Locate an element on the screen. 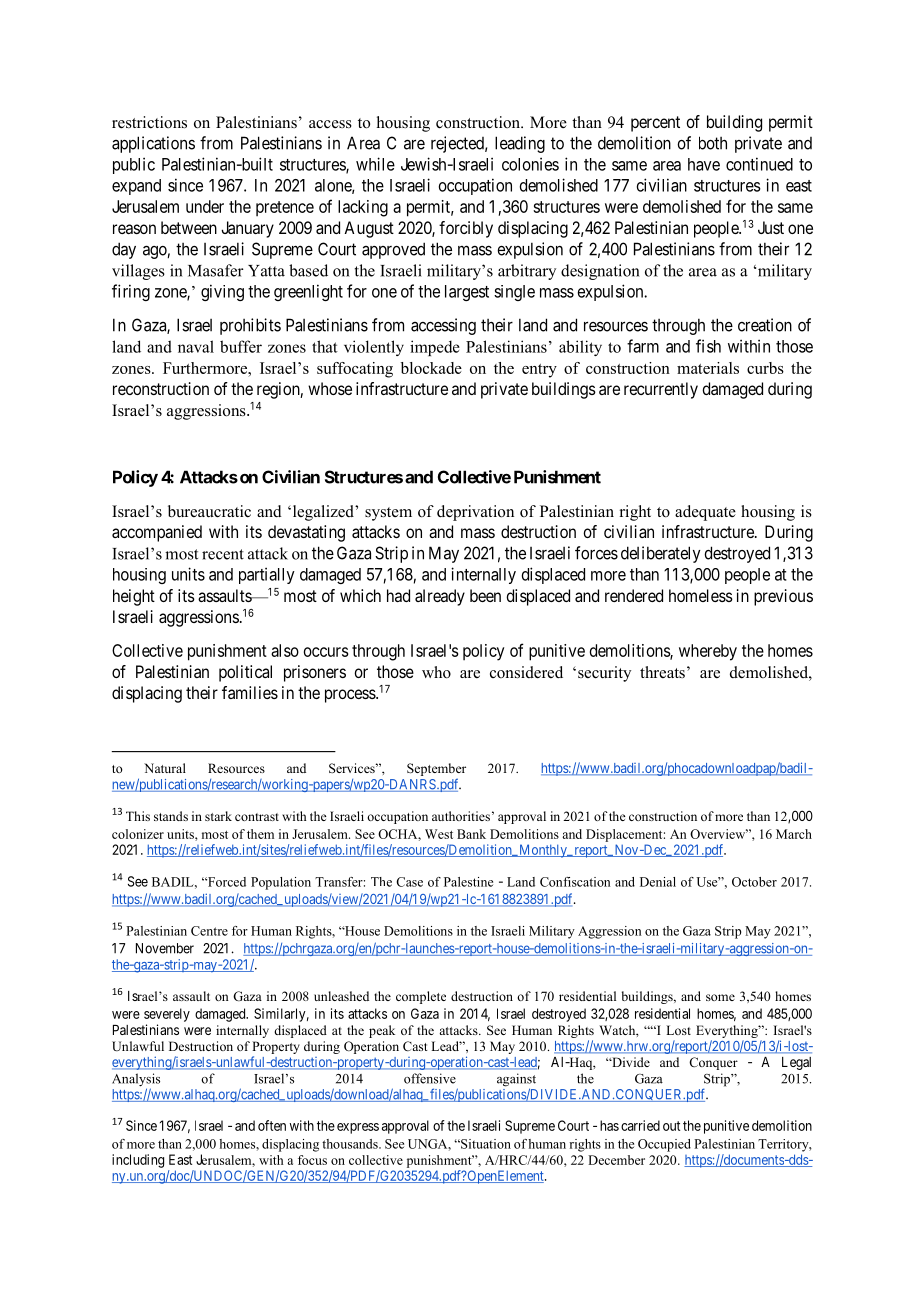 The height and width of the screenshot is (1308, 924). whereby is located at coordinates (708, 652).
